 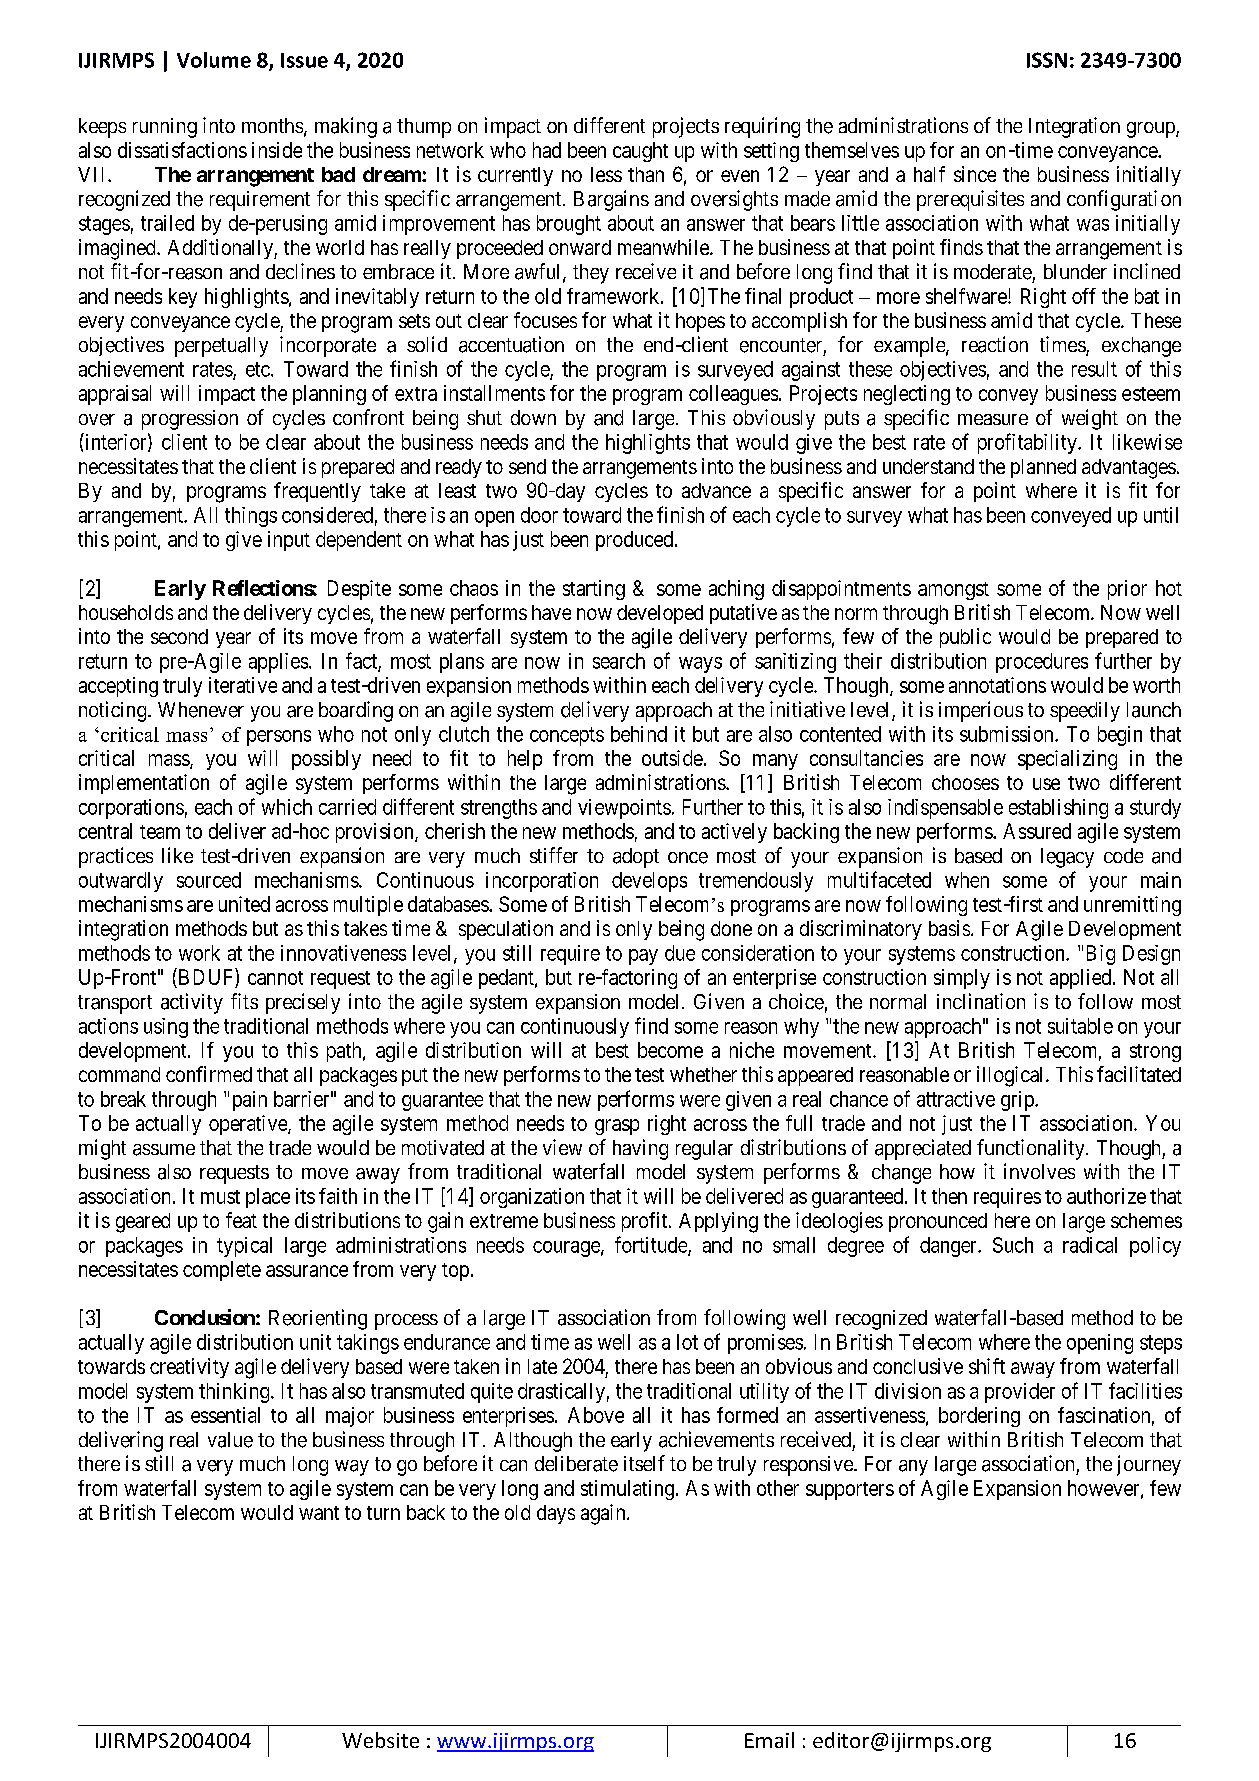 What do you see at coordinates (179, 636) in the screenshot?
I see `second` at bounding box center [179, 636].
